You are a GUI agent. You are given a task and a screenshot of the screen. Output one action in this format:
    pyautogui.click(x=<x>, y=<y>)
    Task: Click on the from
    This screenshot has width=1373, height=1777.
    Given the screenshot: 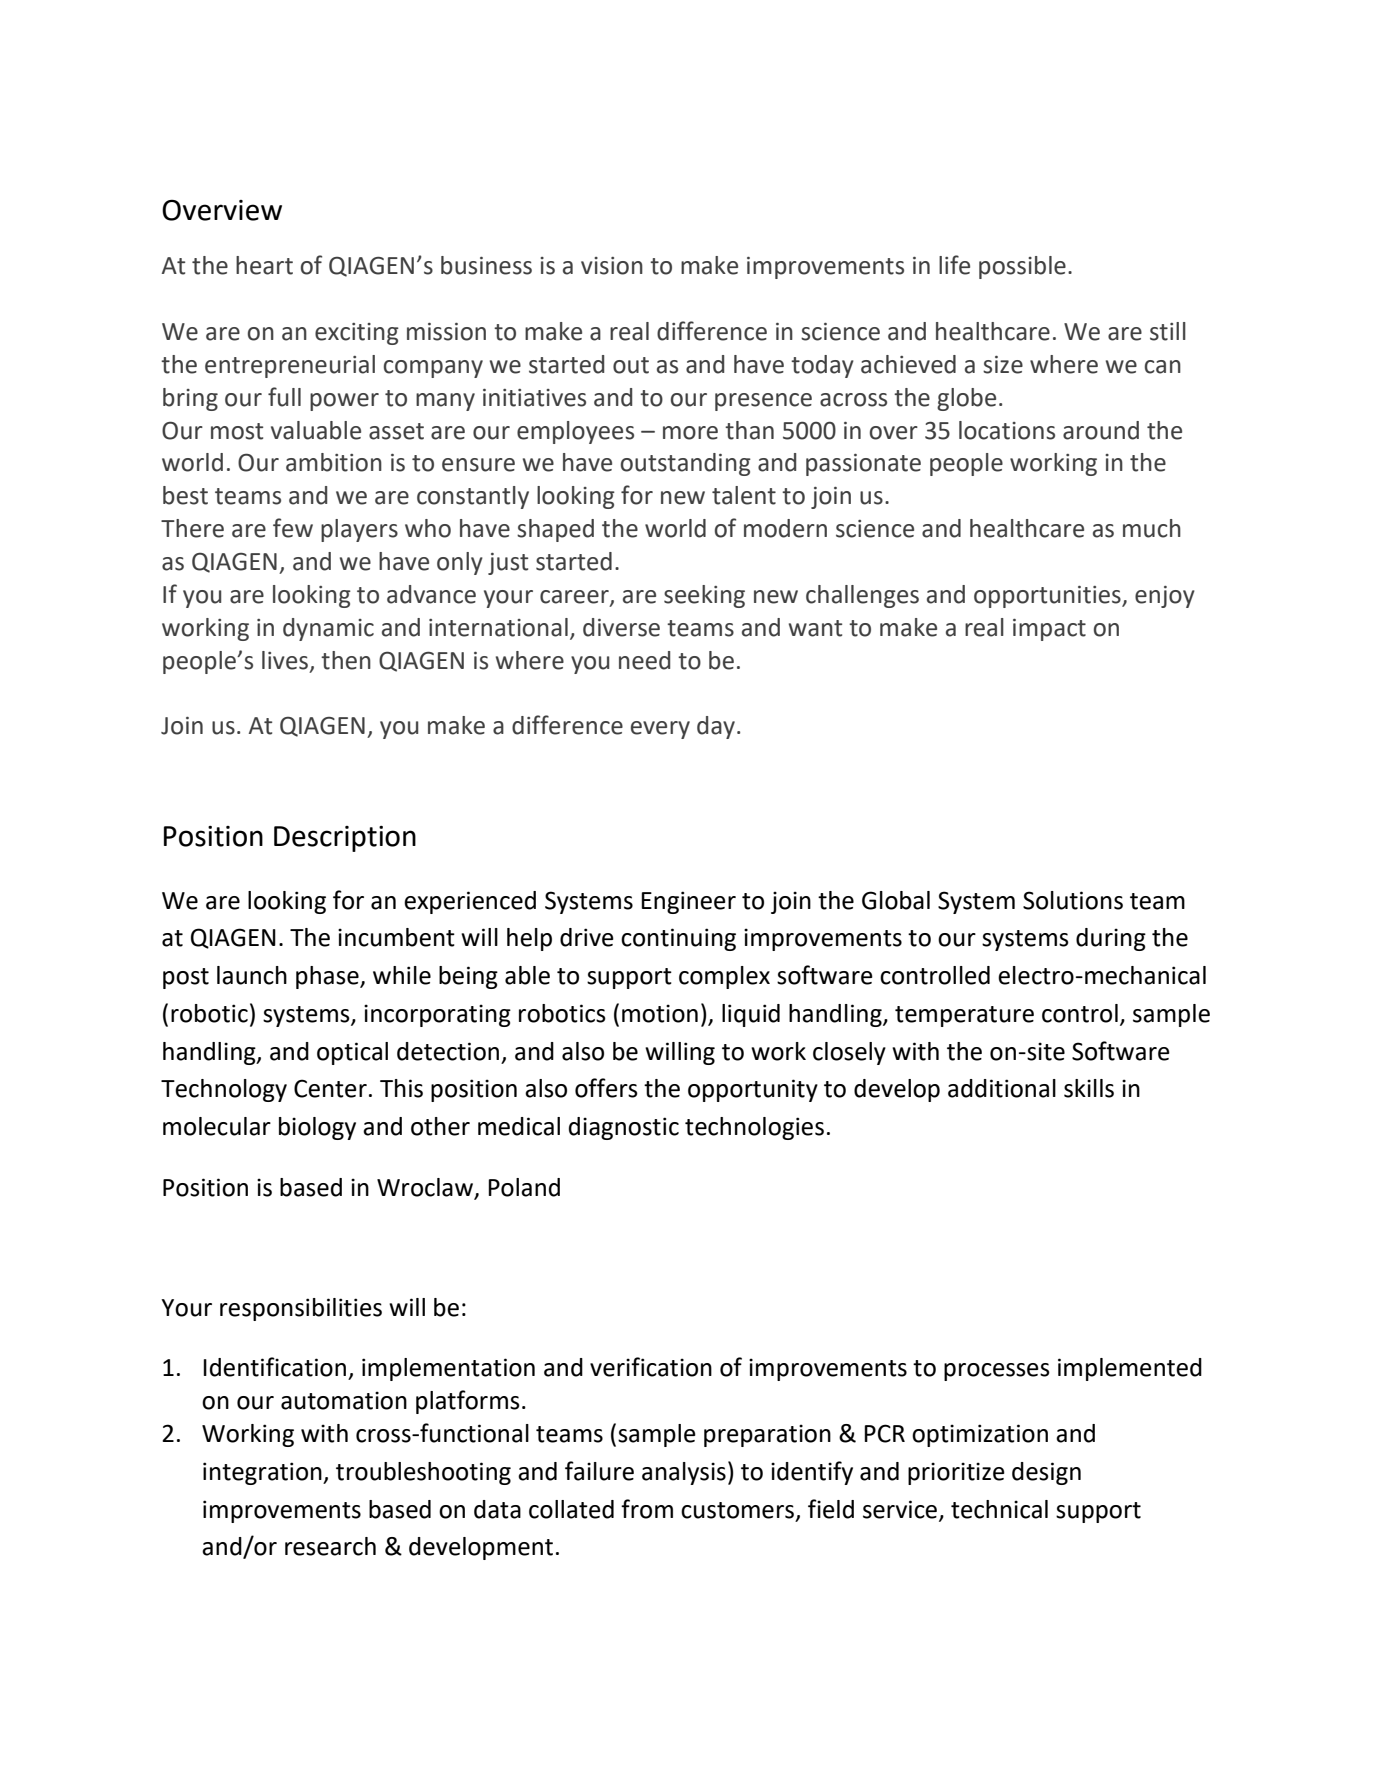 What is the action you would take?
    pyautogui.click(x=647, y=1509)
